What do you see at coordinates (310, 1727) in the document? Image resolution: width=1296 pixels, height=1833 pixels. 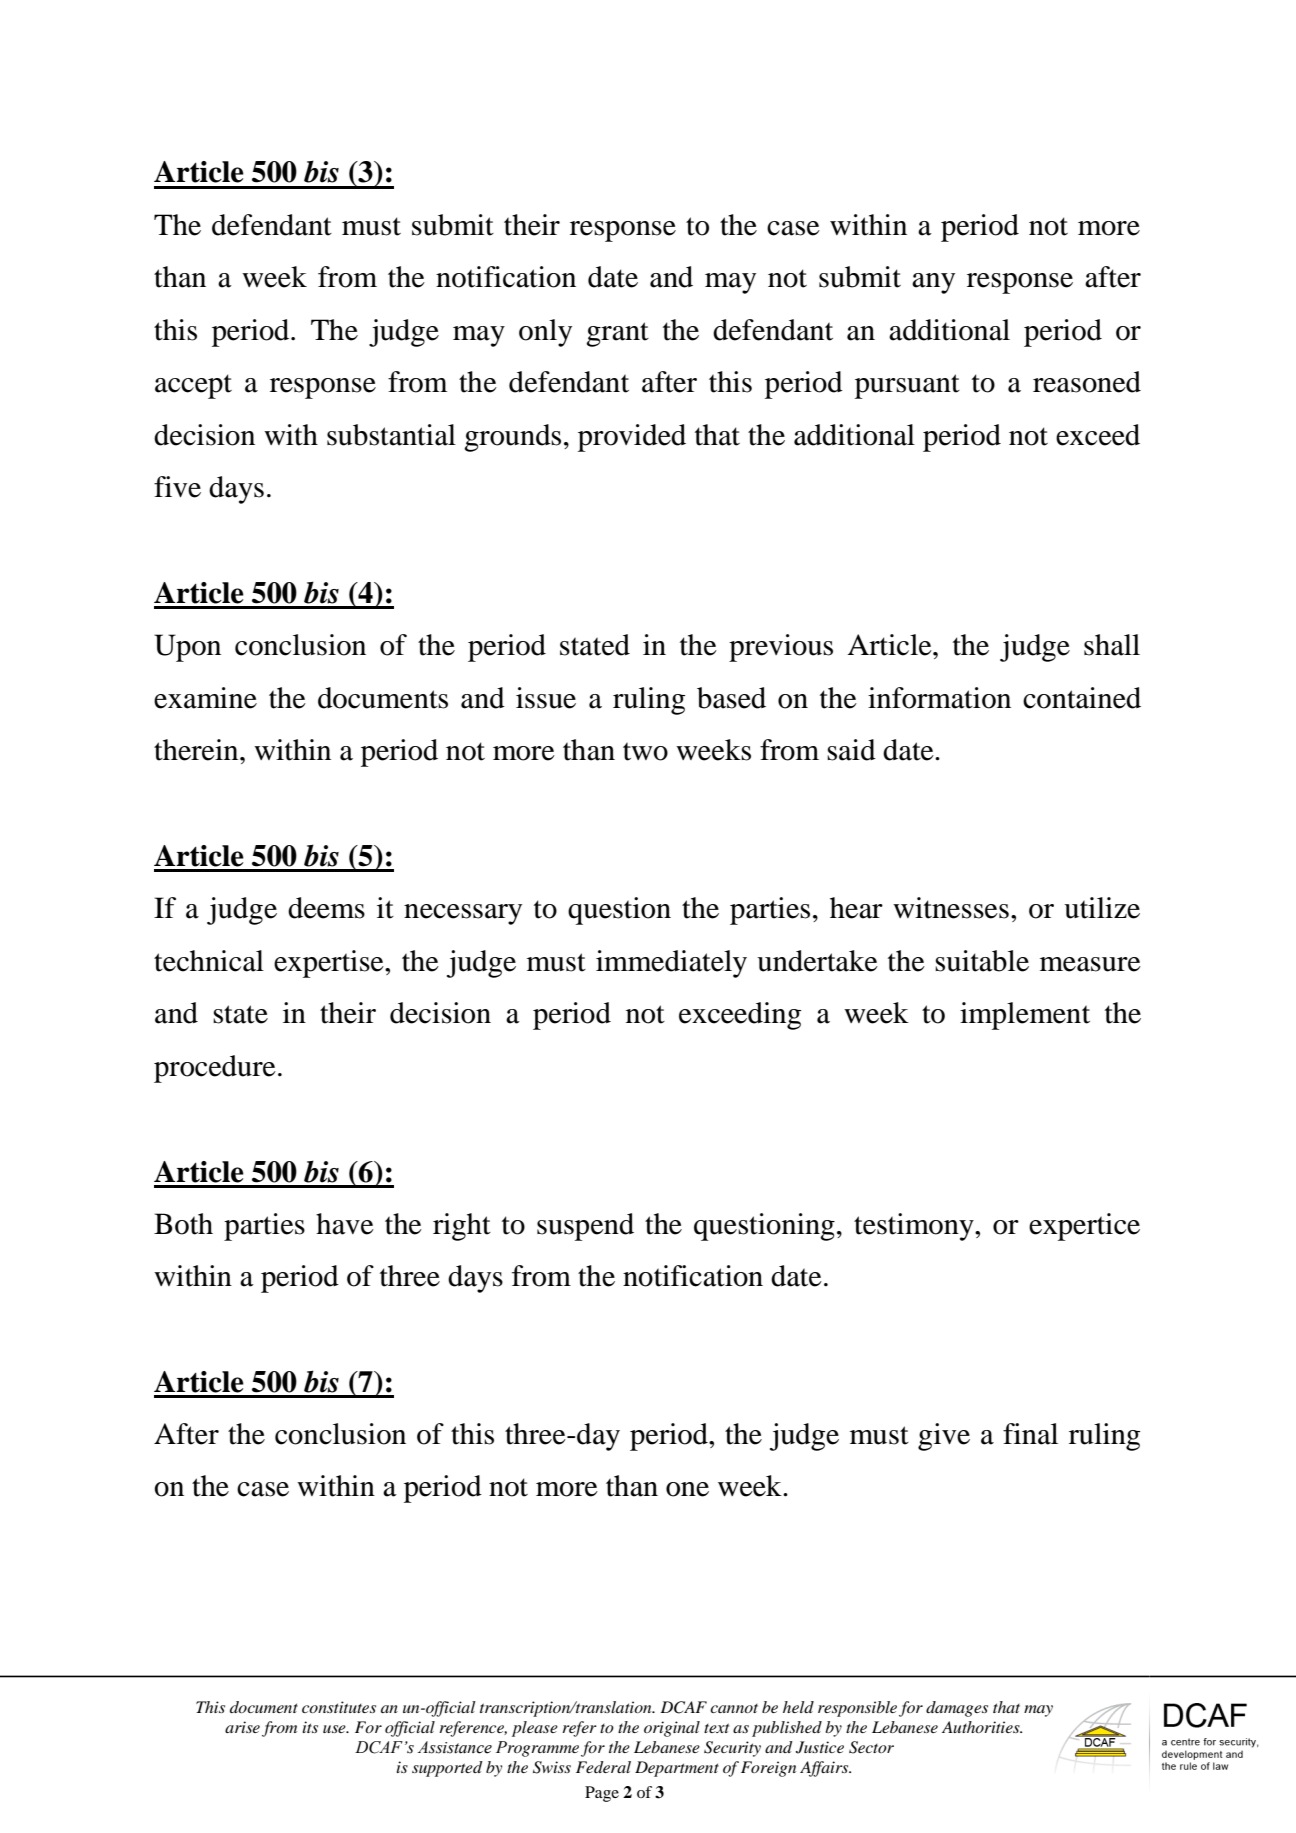 I see `its` at bounding box center [310, 1727].
